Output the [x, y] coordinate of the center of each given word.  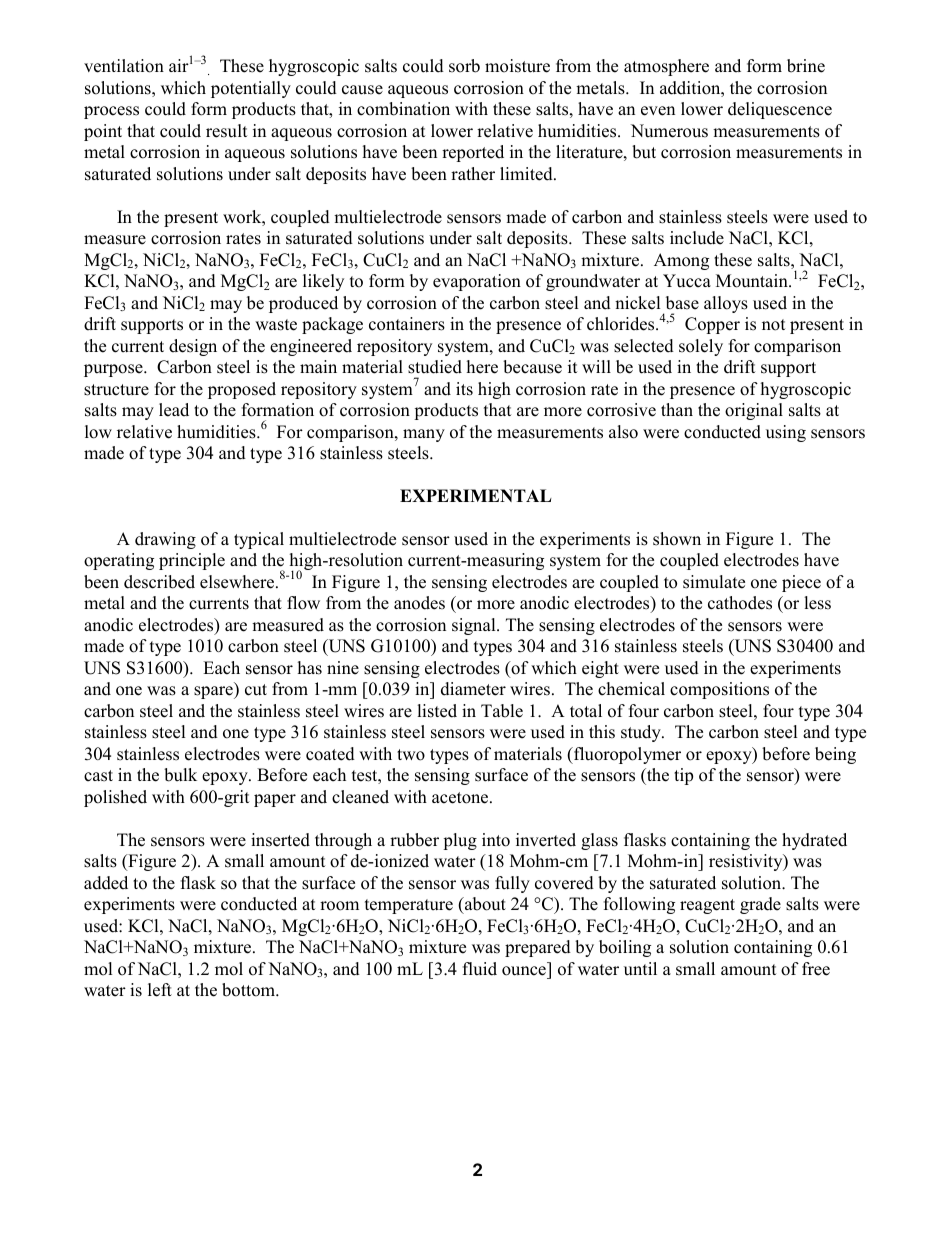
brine [806, 66]
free [816, 969]
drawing [165, 540]
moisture [517, 66]
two [411, 755]
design [193, 347]
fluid [480, 969]
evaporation [477, 282]
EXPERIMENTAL [476, 495]
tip [683, 776]
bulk [180, 775]
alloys [726, 304]
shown [677, 539]
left [160, 990]
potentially [251, 89]
